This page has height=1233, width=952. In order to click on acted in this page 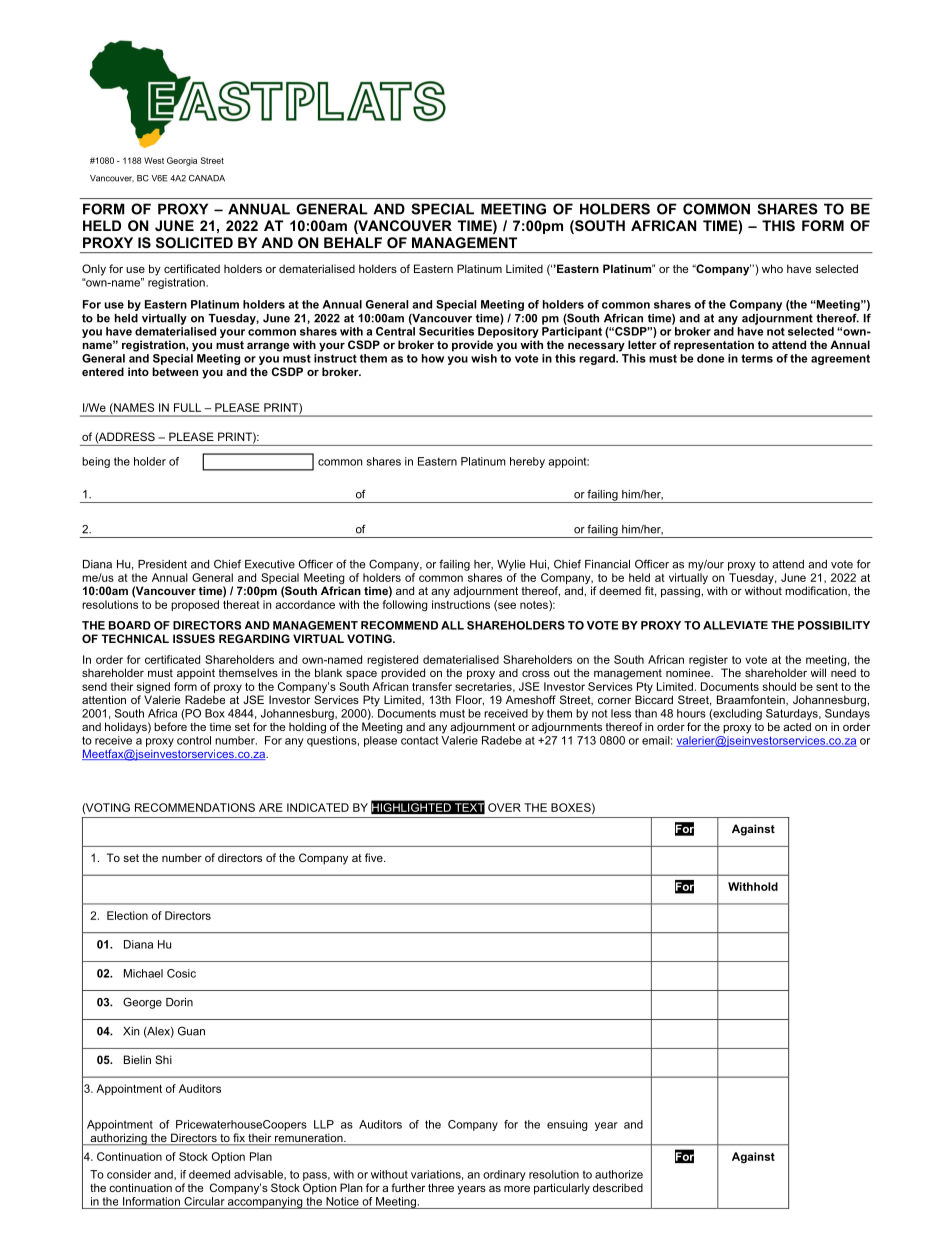, I will do `click(797, 726)`.
